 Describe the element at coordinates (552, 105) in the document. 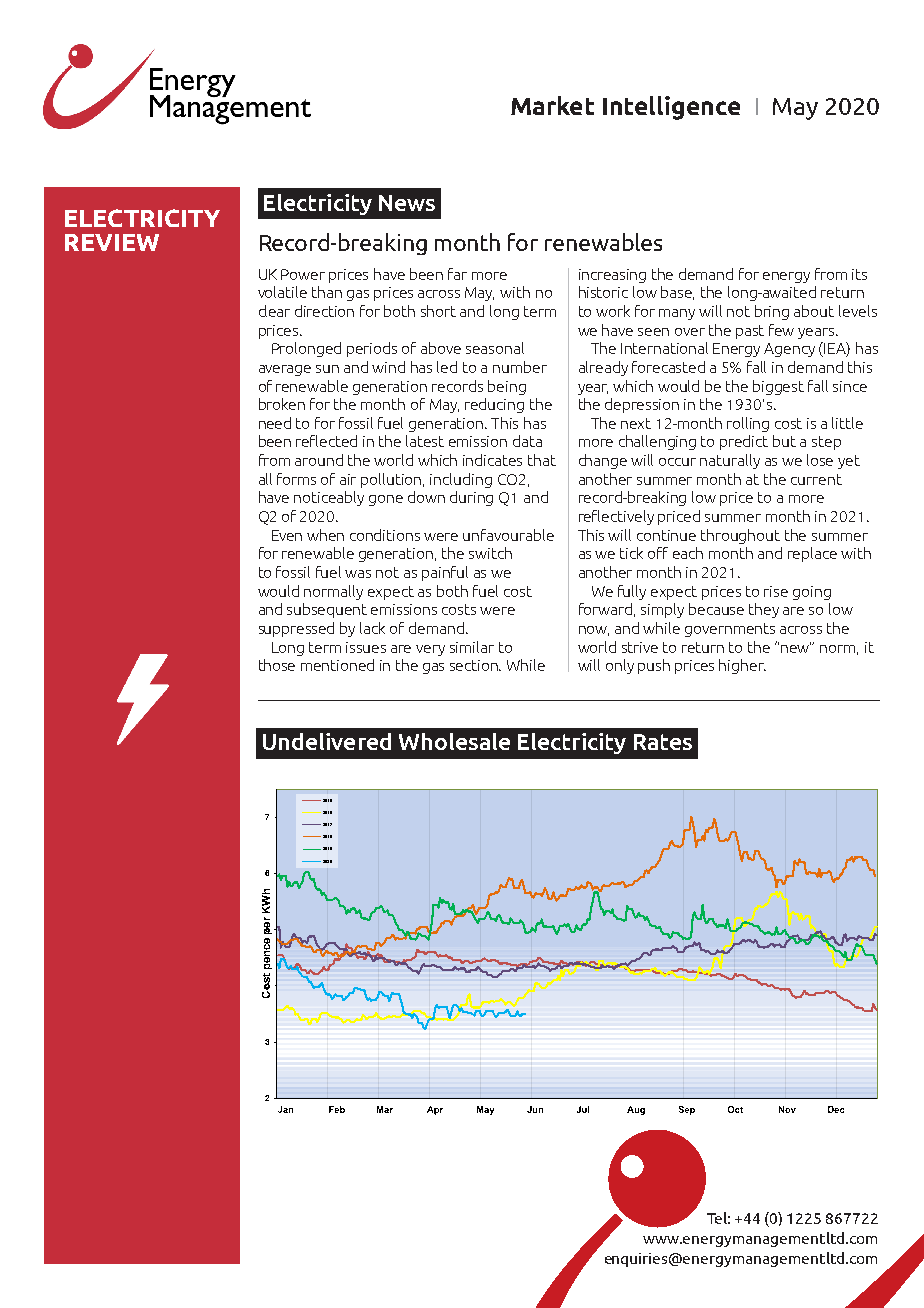

I see `Market` at that location.
